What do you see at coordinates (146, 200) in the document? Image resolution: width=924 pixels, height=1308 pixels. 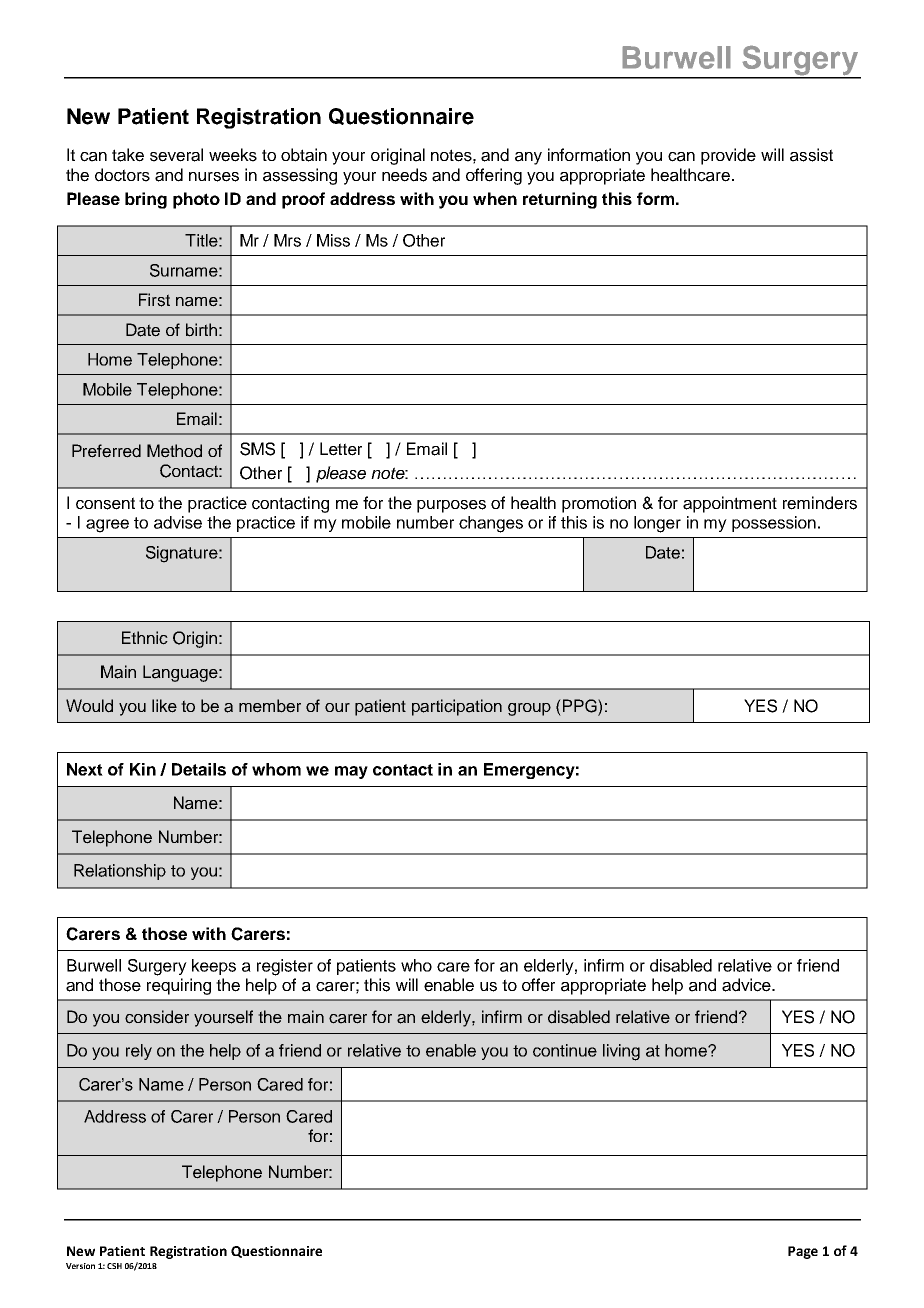 I see `bring` at bounding box center [146, 200].
